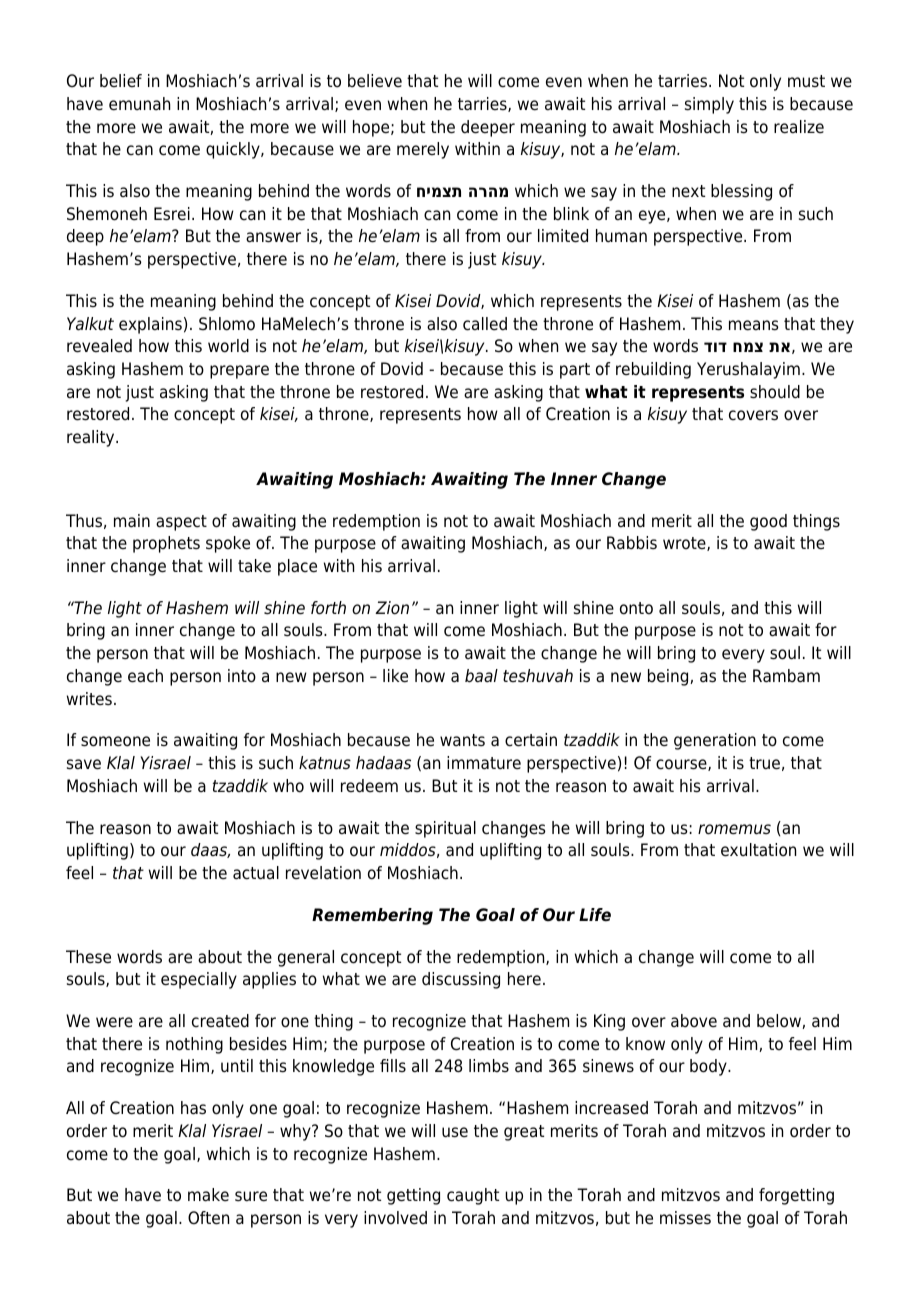  I want to click on actual, so click(256, 873).
